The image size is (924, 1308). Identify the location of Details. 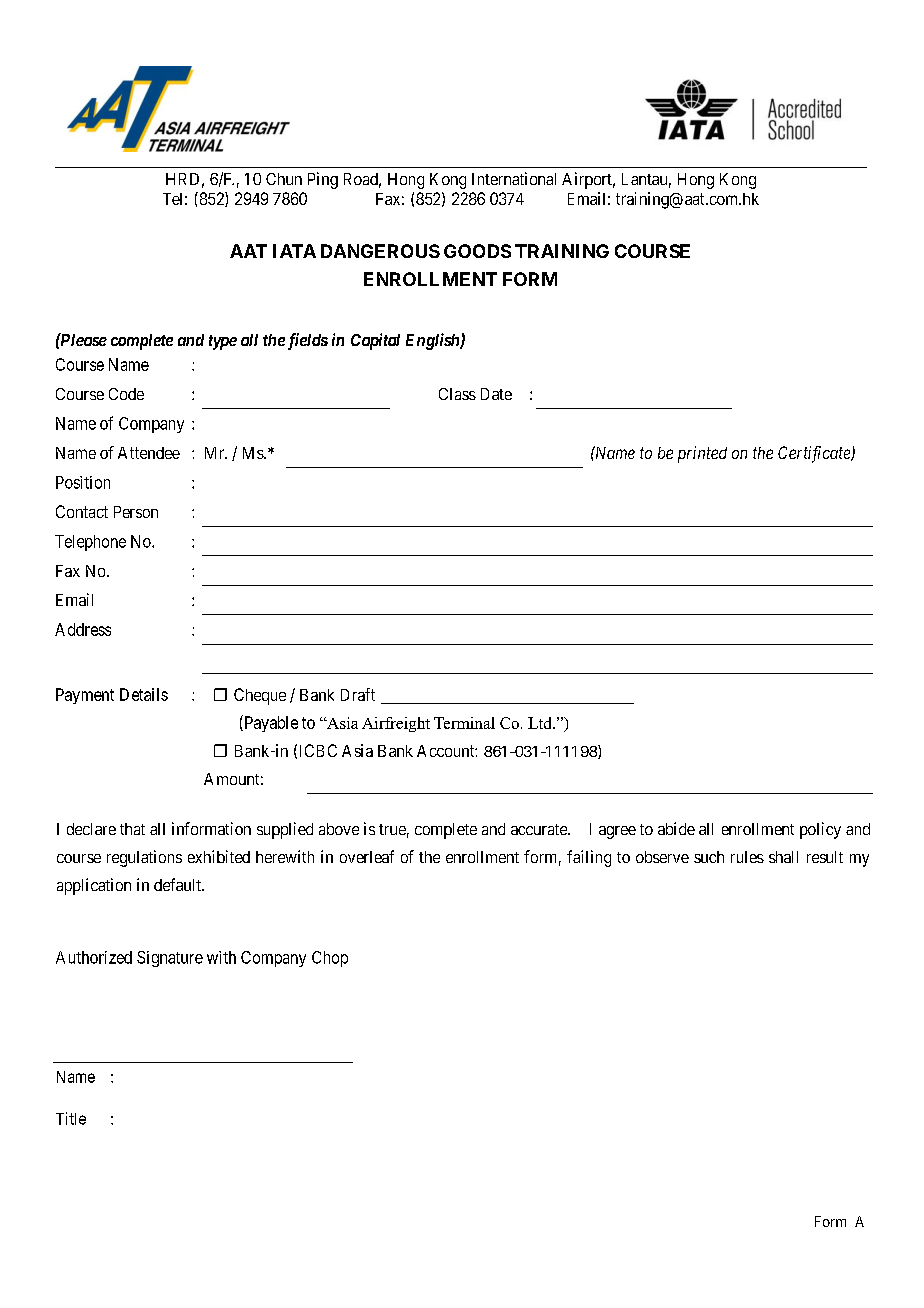
(144, 694).
